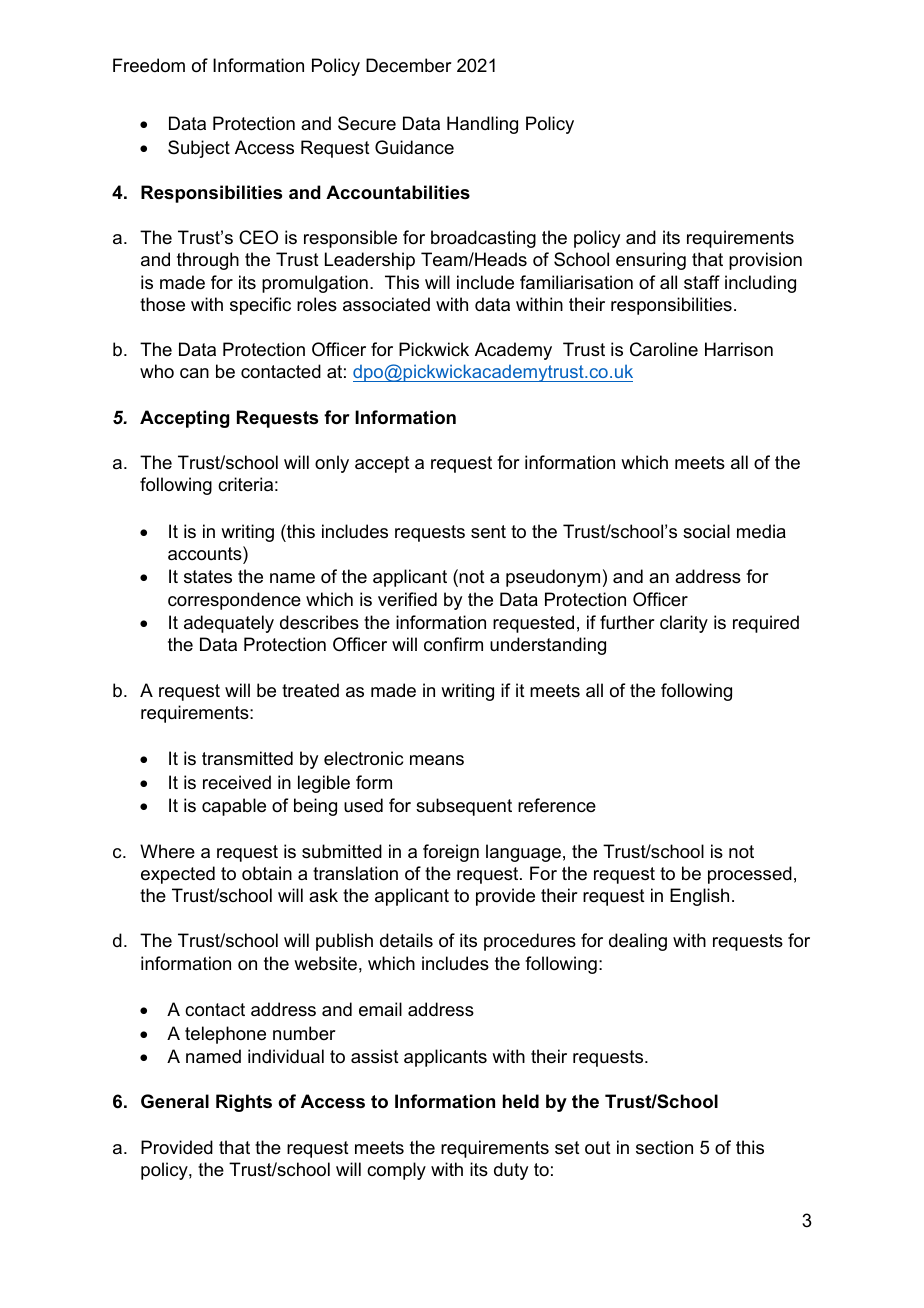 The height and width of the screenshot is (1308, 924). What do you see at coordinates (488, 532) in the screenshot?
I see `sent` at bounding box center [488, 532].
